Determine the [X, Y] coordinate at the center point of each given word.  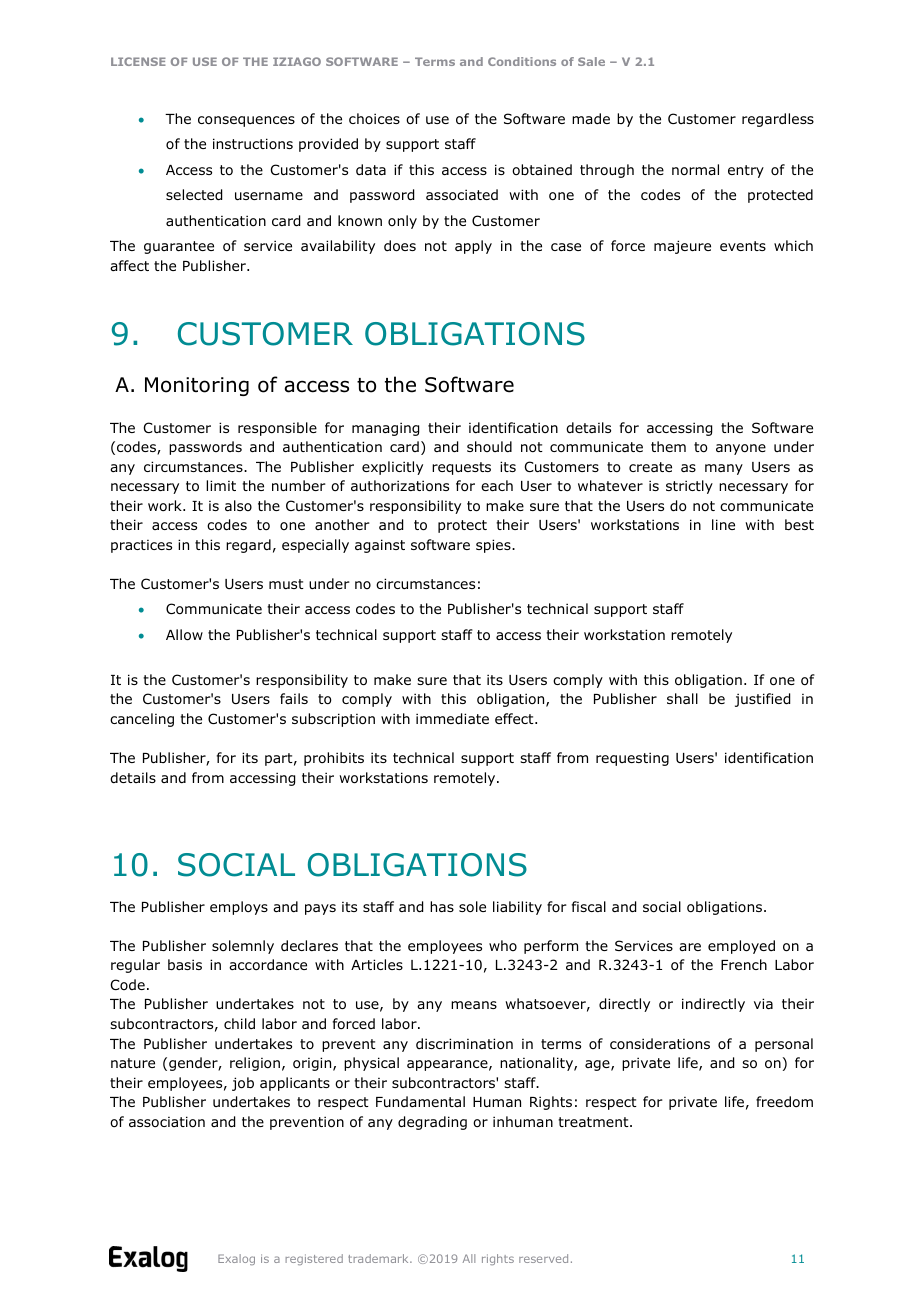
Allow [184, 635]
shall [682, 698]
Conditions [522, 61]
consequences [246, 121]
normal [695, 169]
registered [314, 1259]
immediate [452, 719]
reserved [543, 1258]
